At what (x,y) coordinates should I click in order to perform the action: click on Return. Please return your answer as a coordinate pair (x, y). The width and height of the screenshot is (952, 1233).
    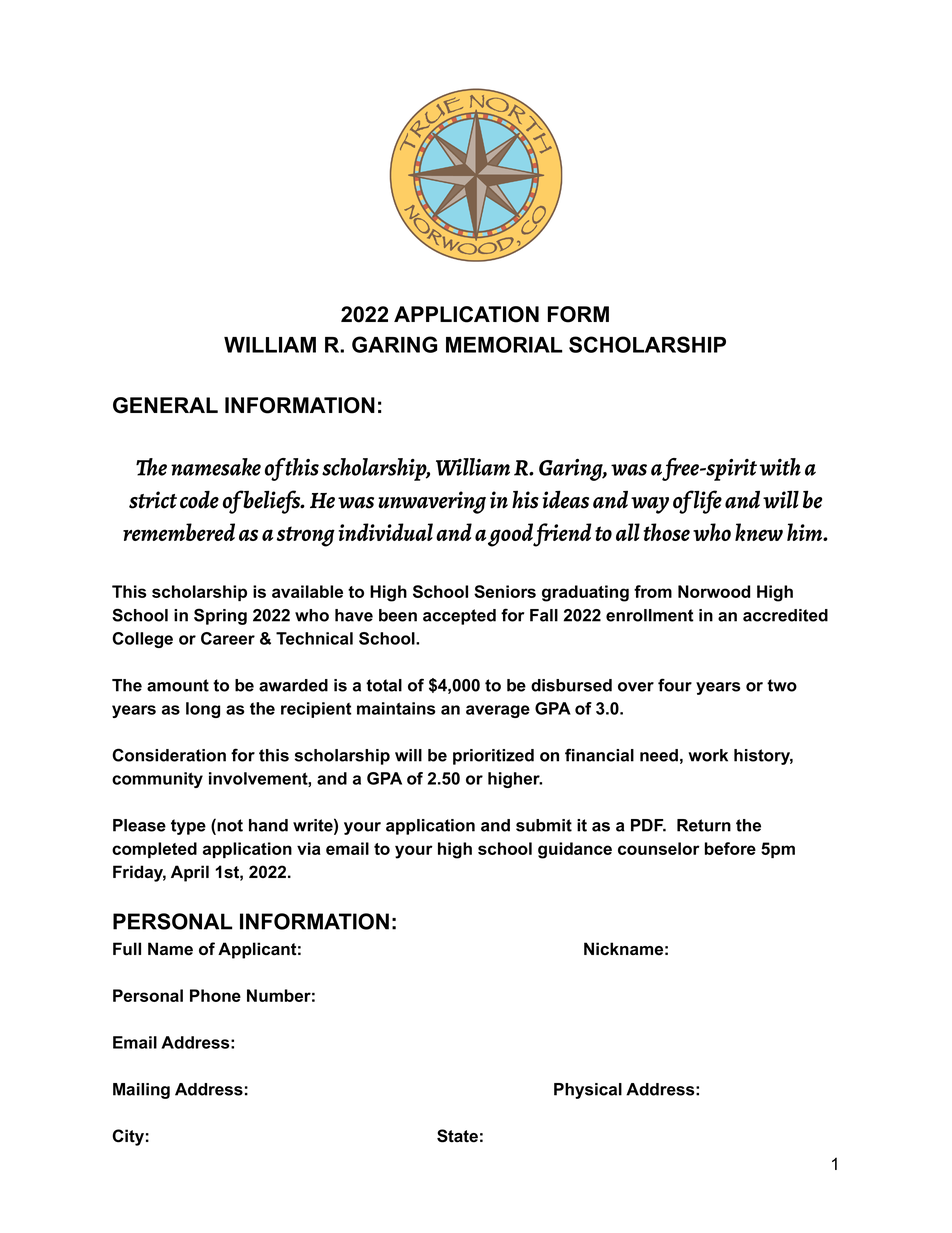
    Looking at the image, I should click on (704, 825).
